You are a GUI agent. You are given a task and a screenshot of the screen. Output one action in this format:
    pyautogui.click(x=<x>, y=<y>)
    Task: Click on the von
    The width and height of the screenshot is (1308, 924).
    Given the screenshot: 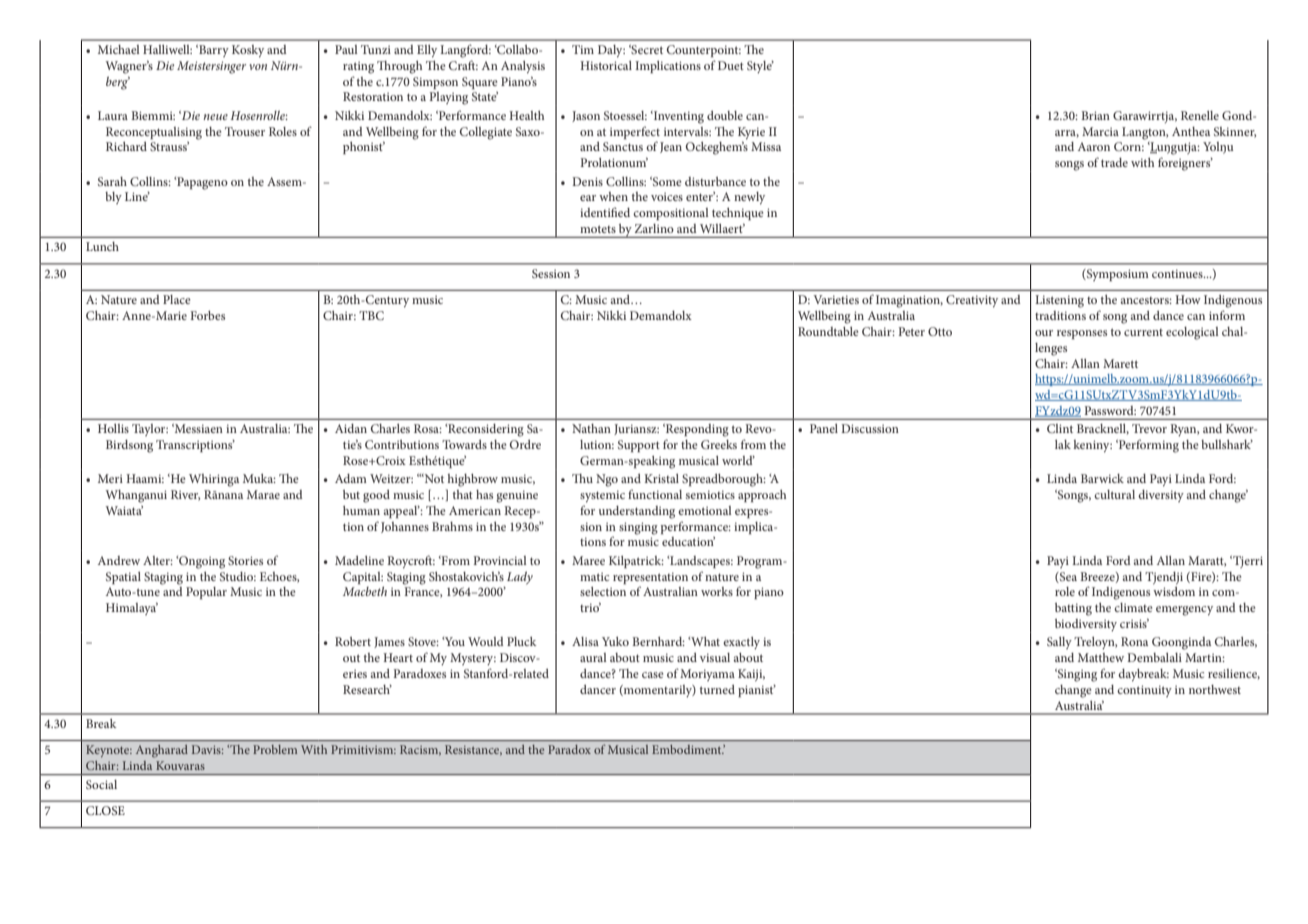 What is the action you would take?
    pyautogui.click(x=258, y=67)
